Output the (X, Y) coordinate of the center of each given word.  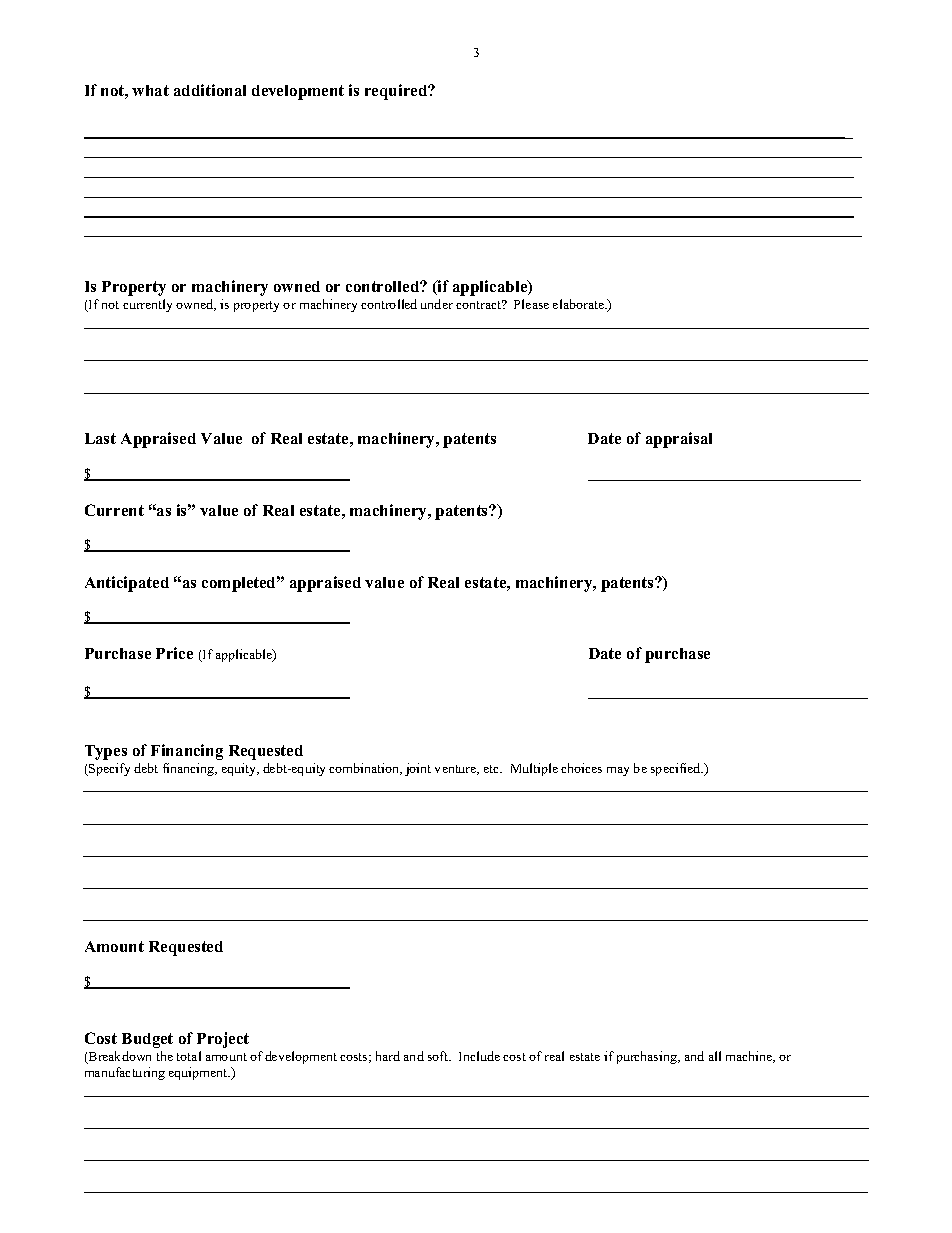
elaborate (579, 304)
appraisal (679, 440)
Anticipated (127, 584)
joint (418, 769)
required (397, 92)
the (165, 1056)
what (150, 90)
